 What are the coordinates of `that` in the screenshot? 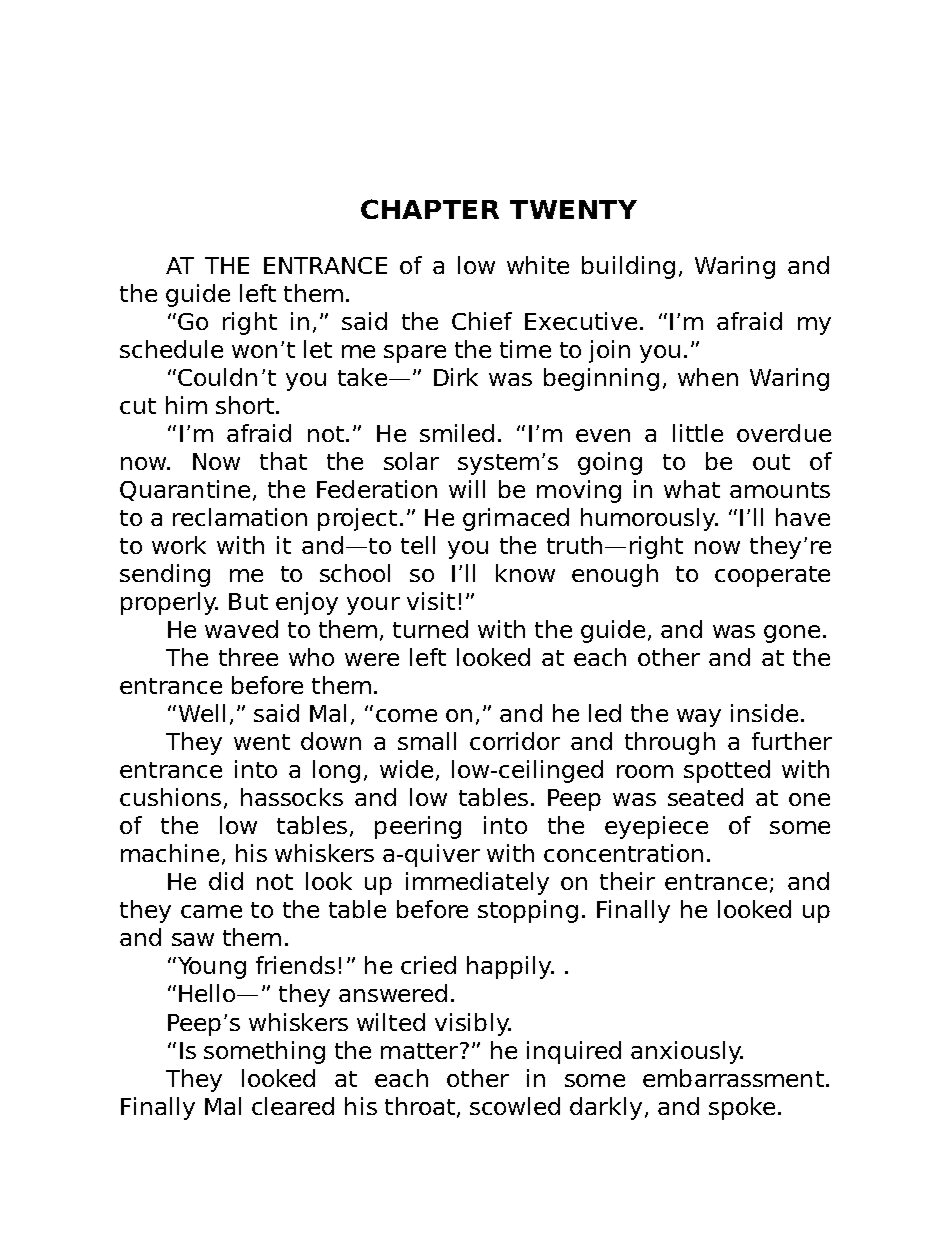 It's located at (283, 461).
